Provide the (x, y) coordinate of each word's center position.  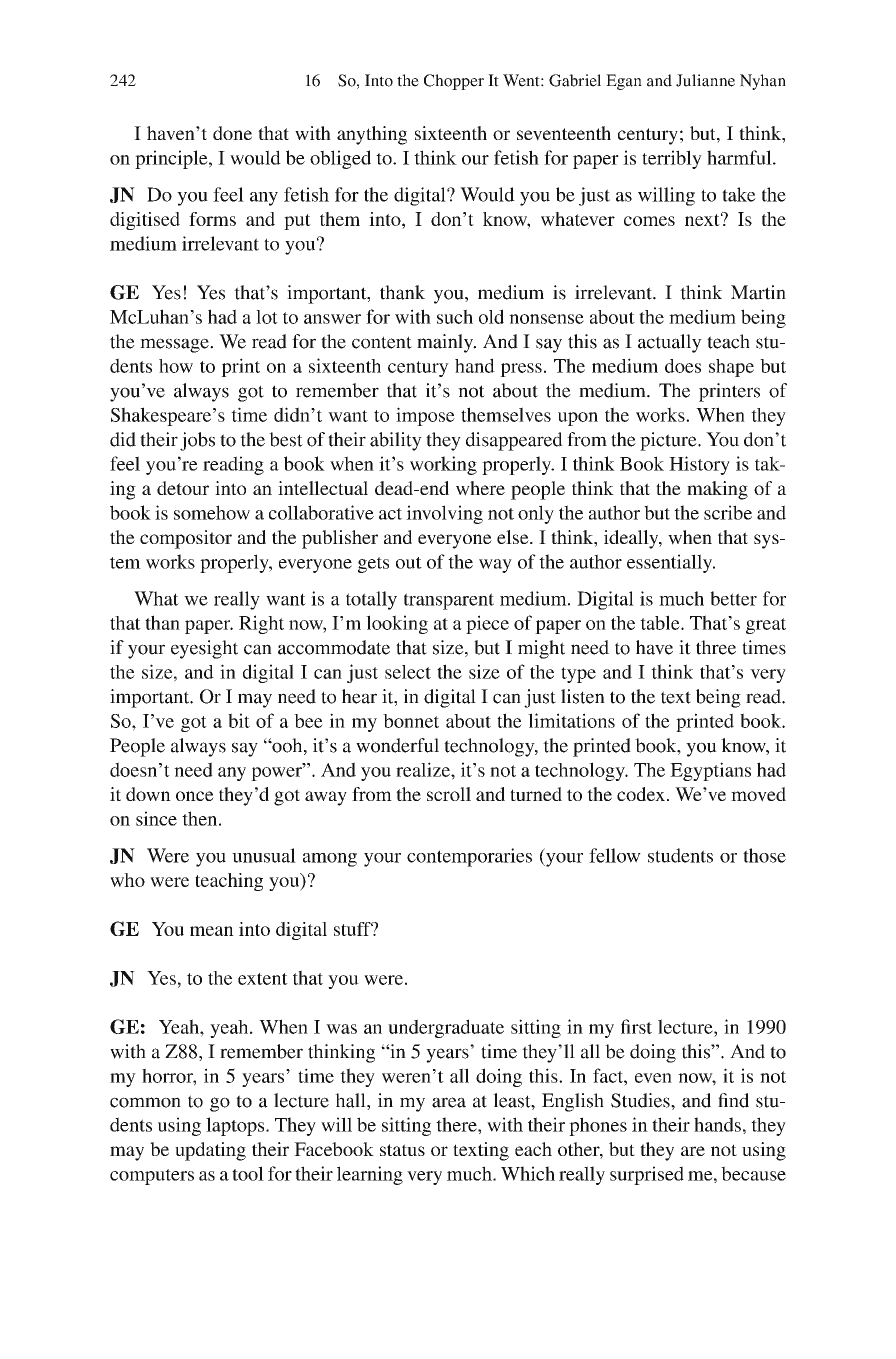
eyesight (204, 649)
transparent (449, 601)
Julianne (705, 80)
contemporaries (469, 857)
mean (212, 931)
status (402, 1150)
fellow (615, 855)
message (175, 345)
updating (210, 1151)
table (661, 622)
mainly (446, 343)
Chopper (454, 82)
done (232, 133)
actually (670, 343)
